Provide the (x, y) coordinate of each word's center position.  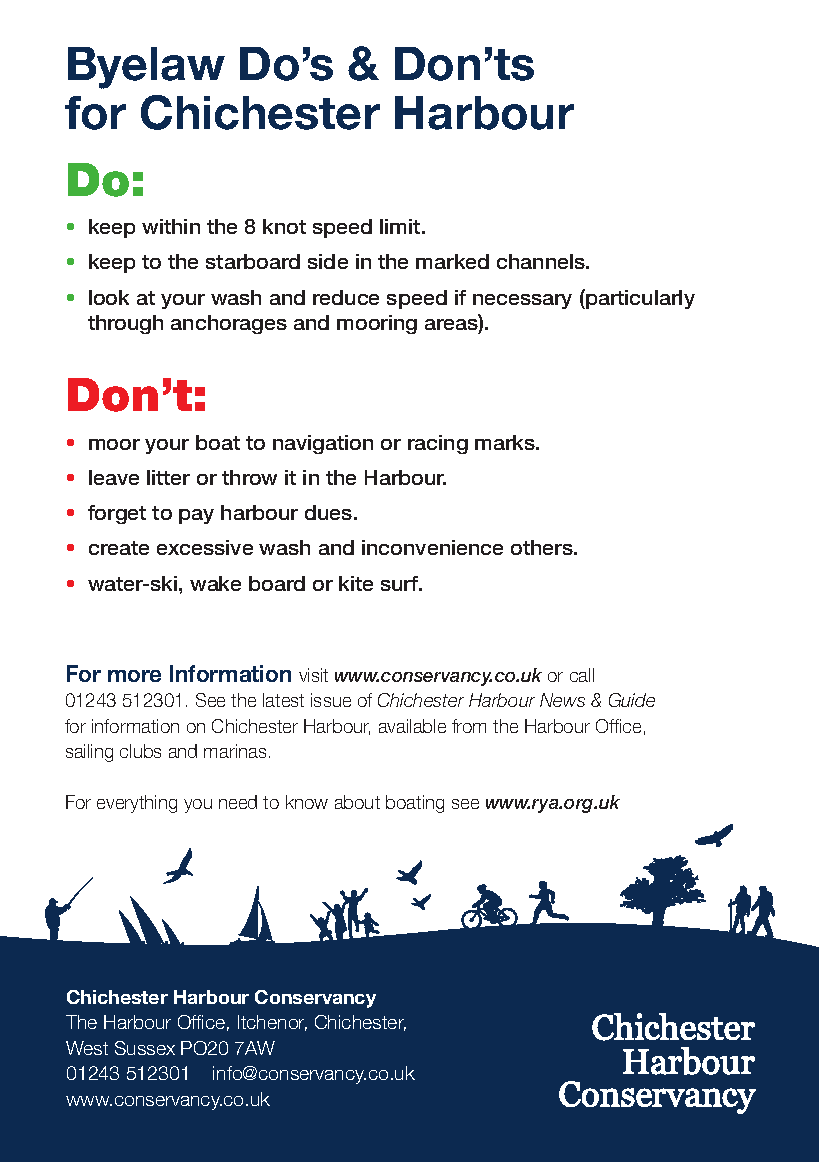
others (543, 547)
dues (330, 512)
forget (117, 514)
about (357, 802)
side (328, 261)
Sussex (145, 1048)
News (562, 700)
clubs (140, 751)
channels (542, 261)
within (171, 226)
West (87, 1048)
